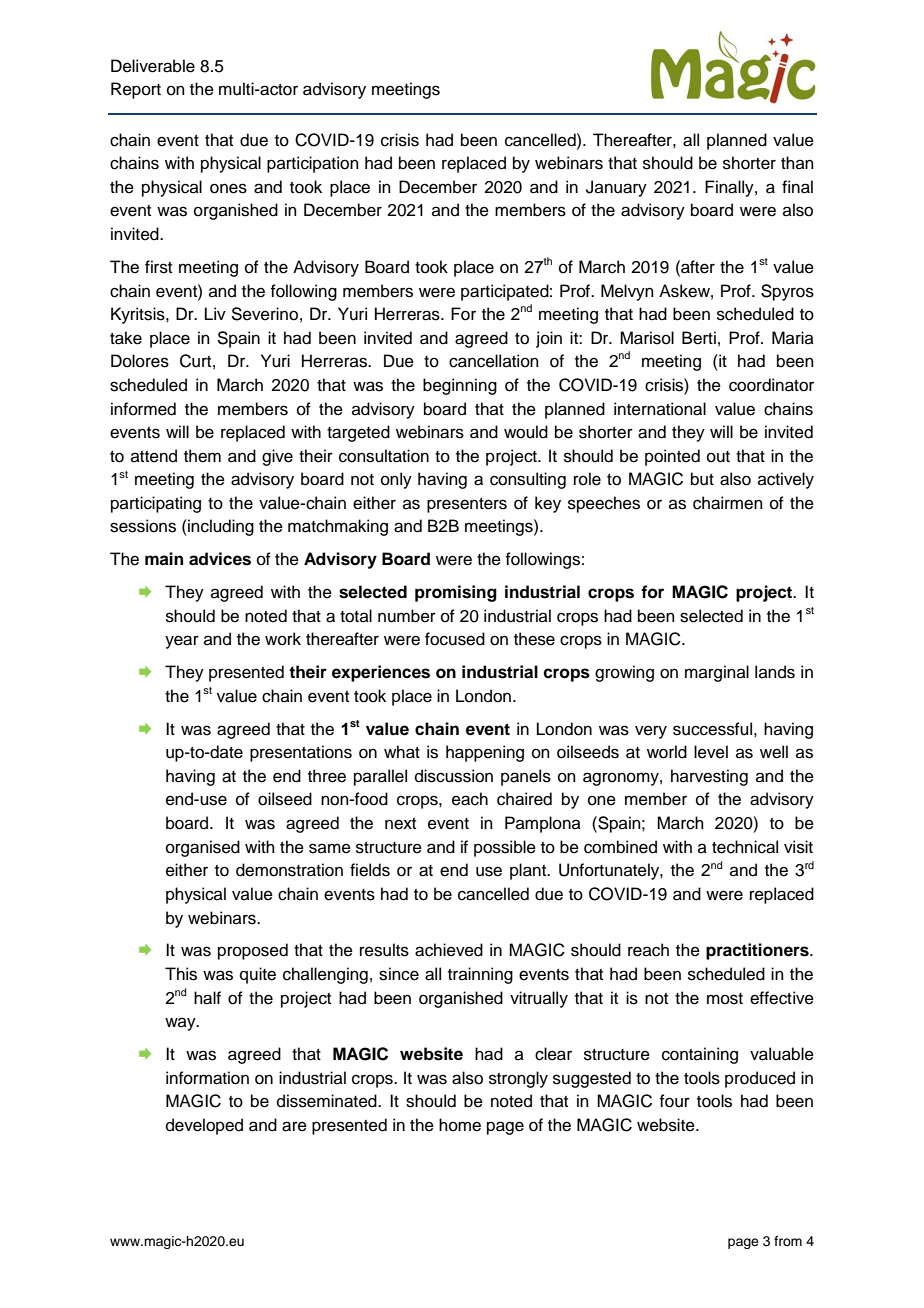 Image resolution: width=924 pixels, height=1308 pixels. I want to click on Deliverable, so click(153, 66).
